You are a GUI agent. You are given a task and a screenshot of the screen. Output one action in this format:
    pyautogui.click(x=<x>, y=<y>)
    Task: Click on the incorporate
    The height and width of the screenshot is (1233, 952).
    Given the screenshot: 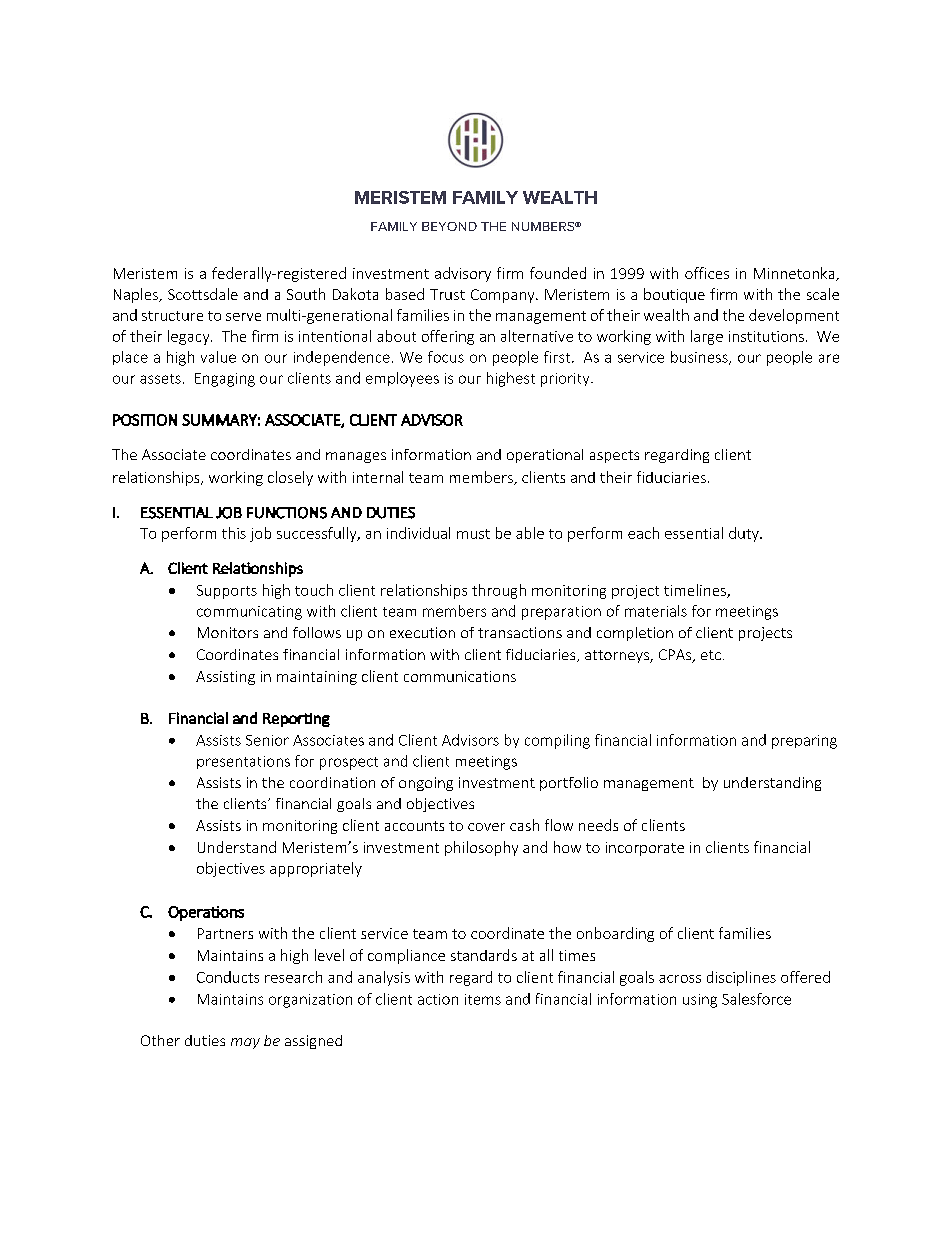 What is the action you would take?
    pyautogui.click(x=645, y=849)
